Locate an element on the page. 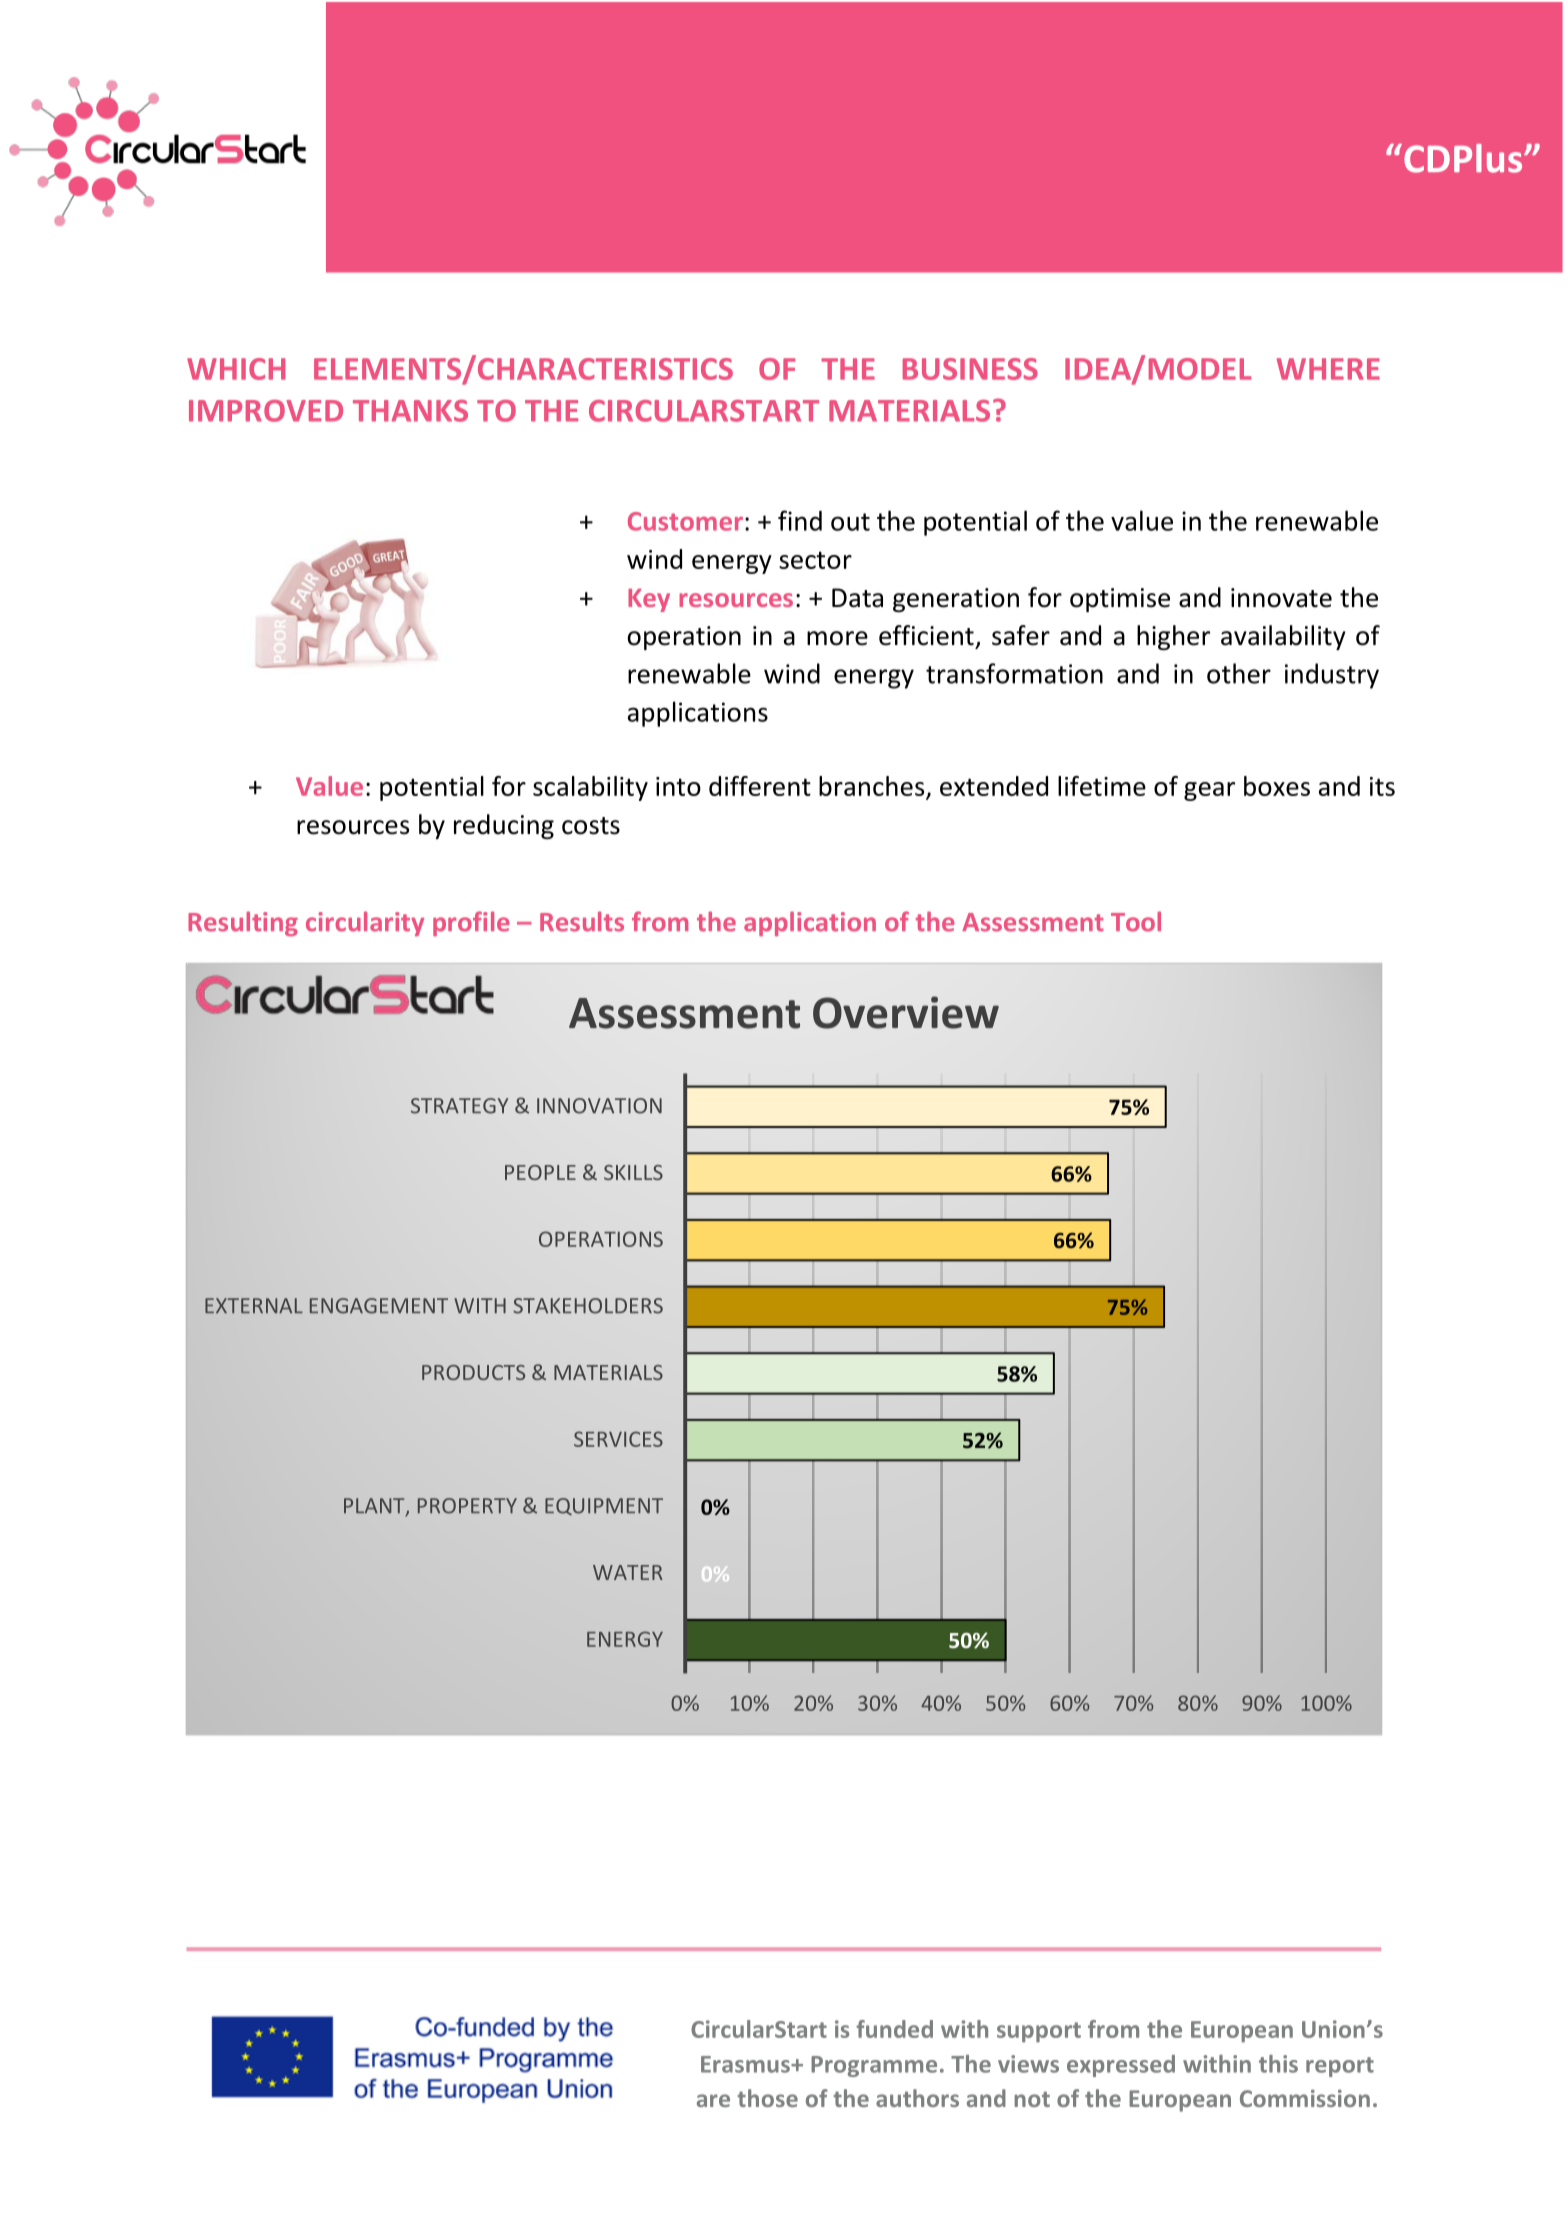 This image has height=2217, width=1568. THANKS is located at coordinates (410, 411).
